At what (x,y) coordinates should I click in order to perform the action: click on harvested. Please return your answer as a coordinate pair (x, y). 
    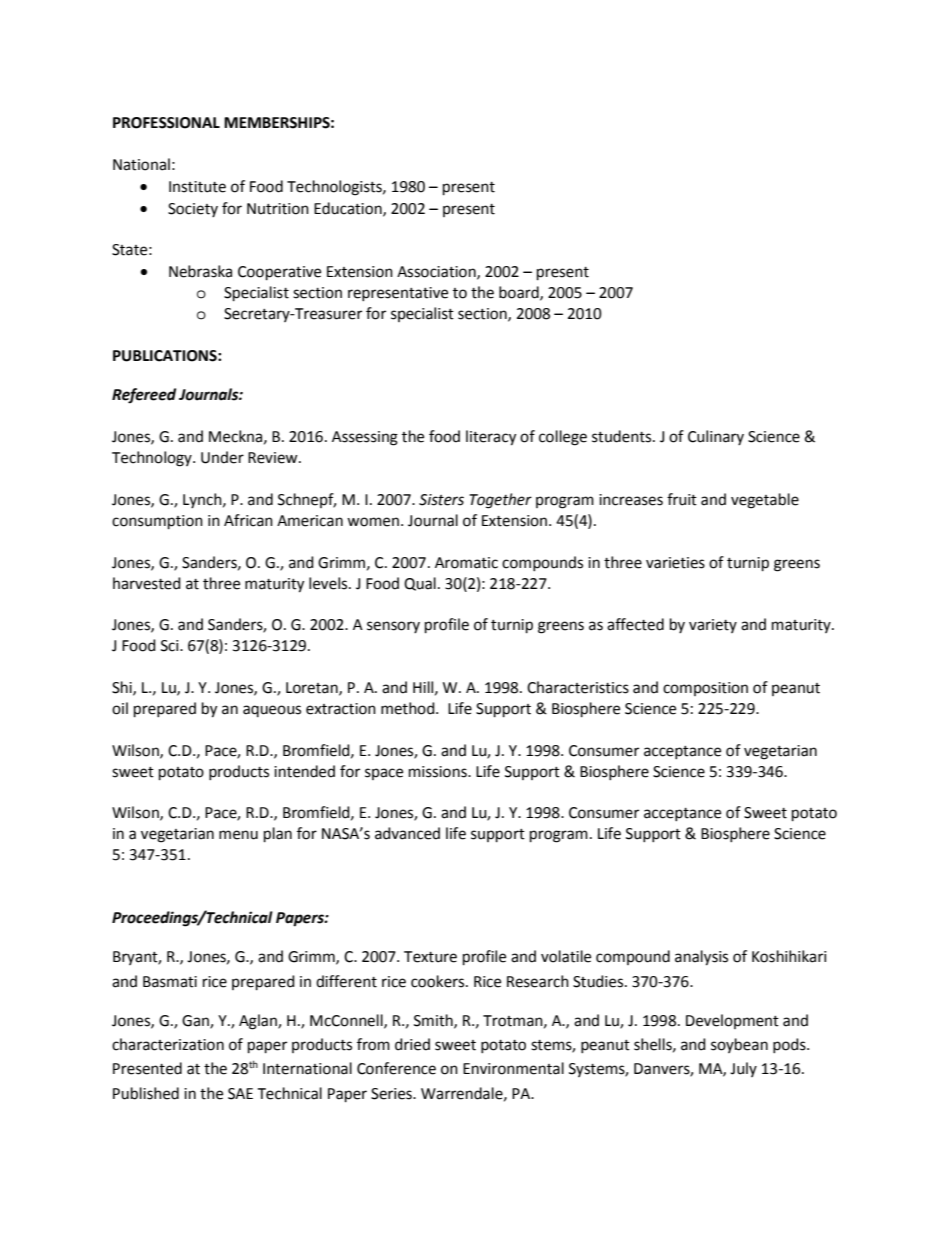
    Looking at the image, I should click on (147, 583).
